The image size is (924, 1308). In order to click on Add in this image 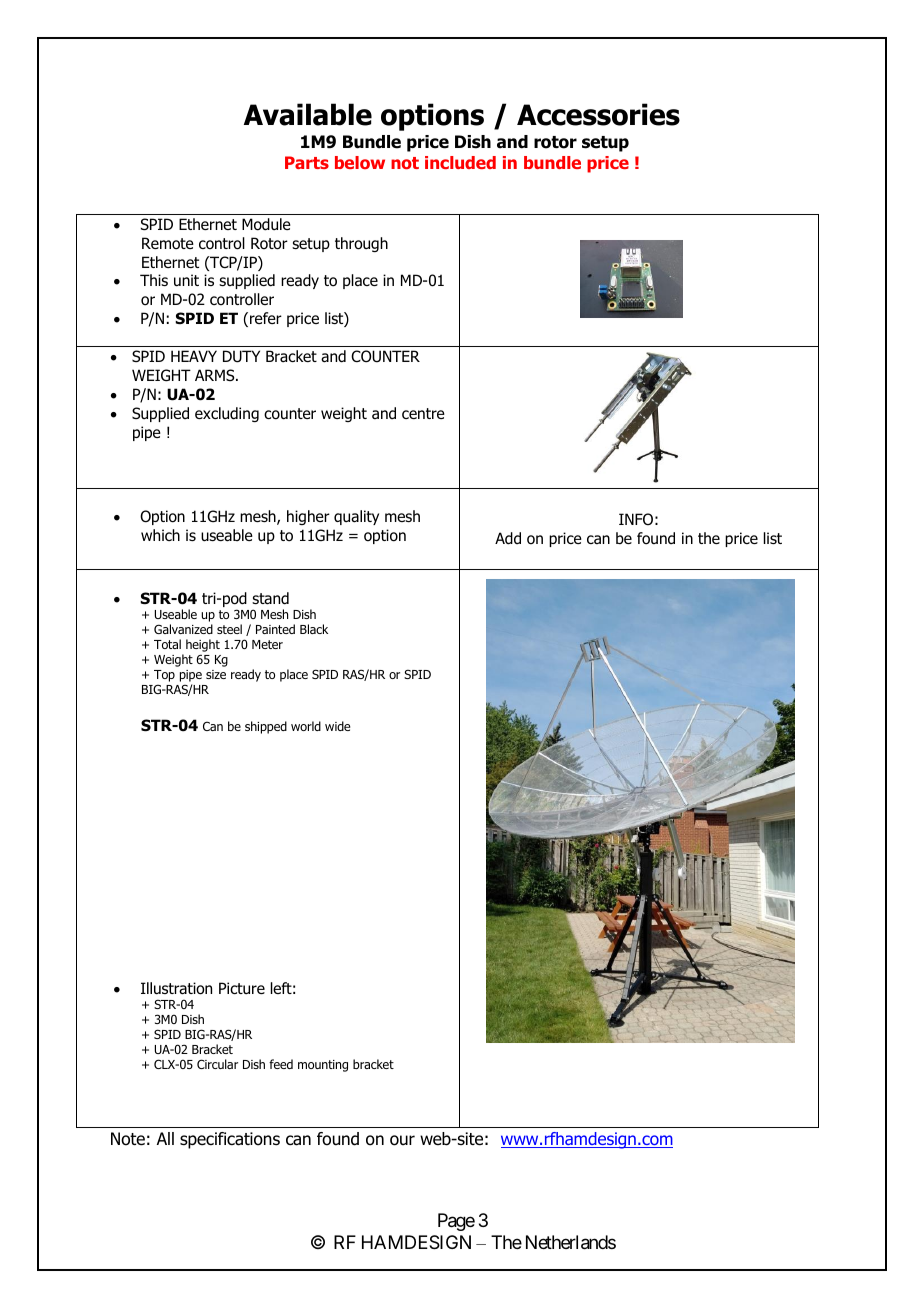, I will do `click(508, 538)`.
